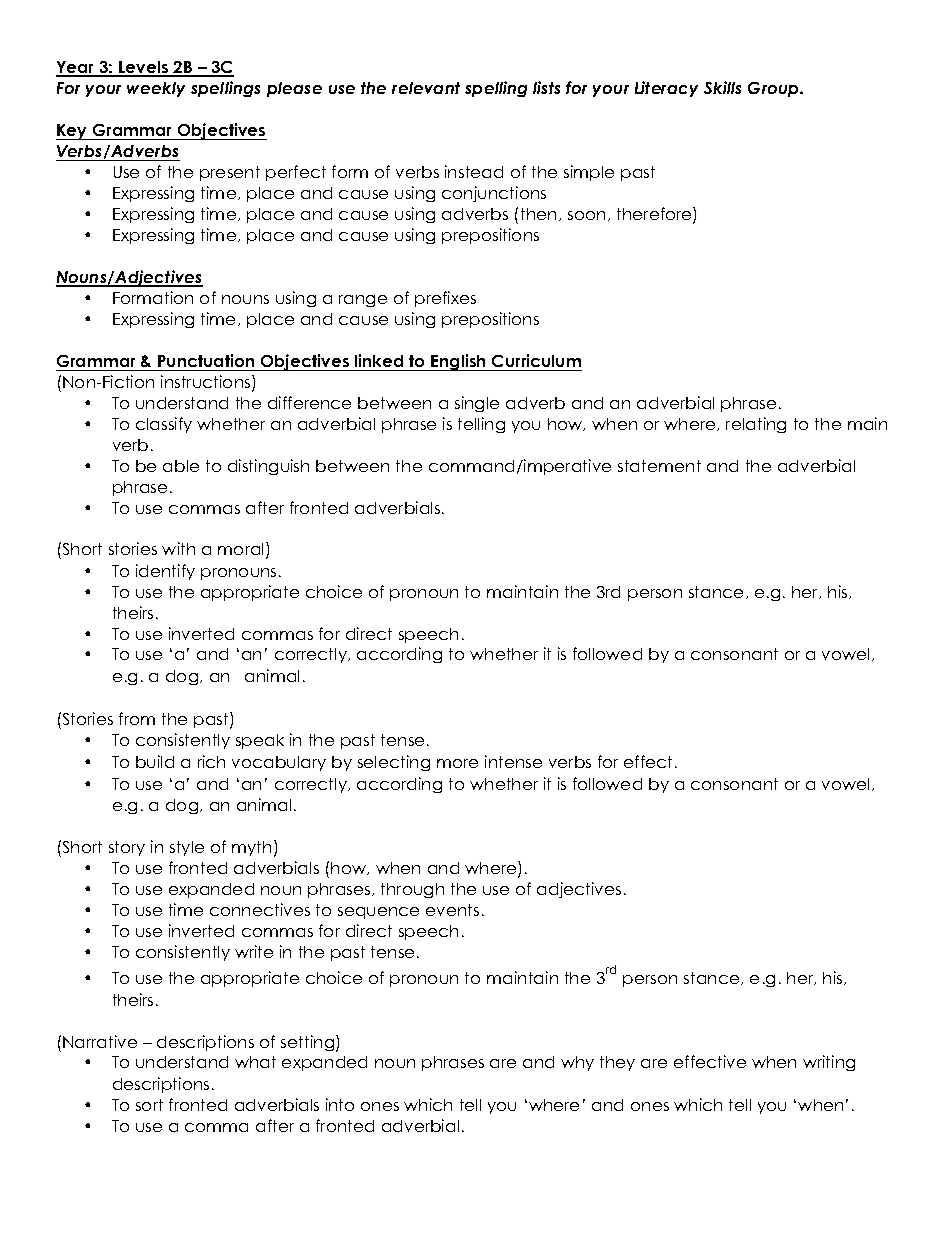 The image size is (952, 1233). I want to click on distinguish, so click(268, 467).
